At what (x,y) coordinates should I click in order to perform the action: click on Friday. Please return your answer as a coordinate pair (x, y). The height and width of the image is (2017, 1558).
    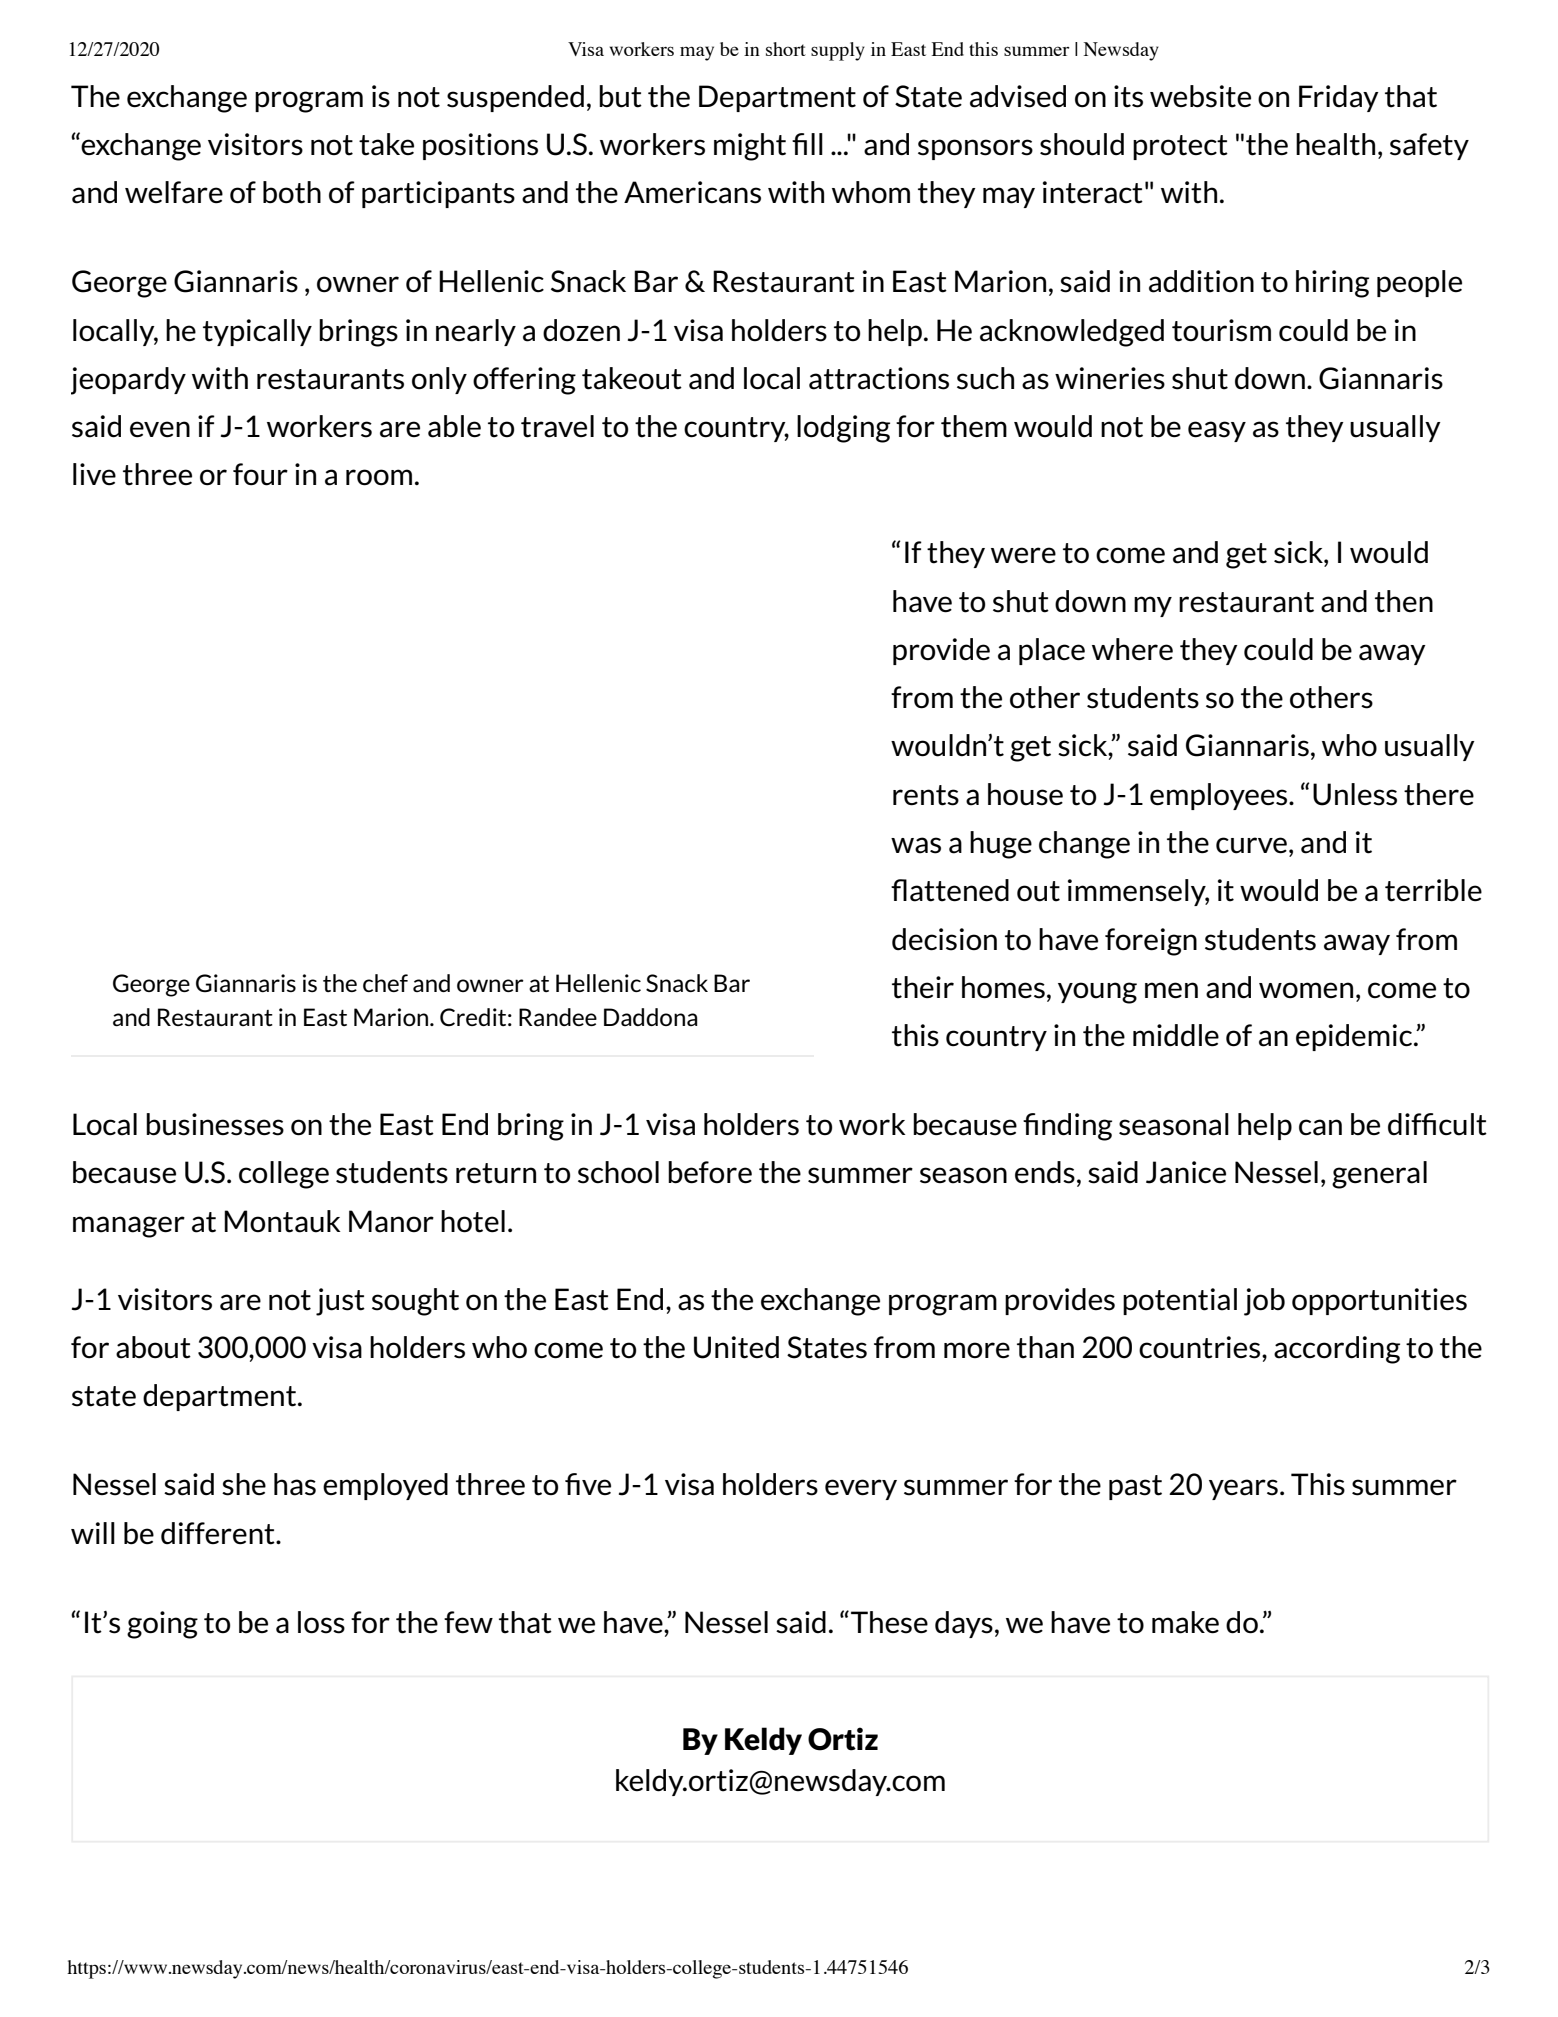
    Looking at the image, I should click on (1339, 98).
